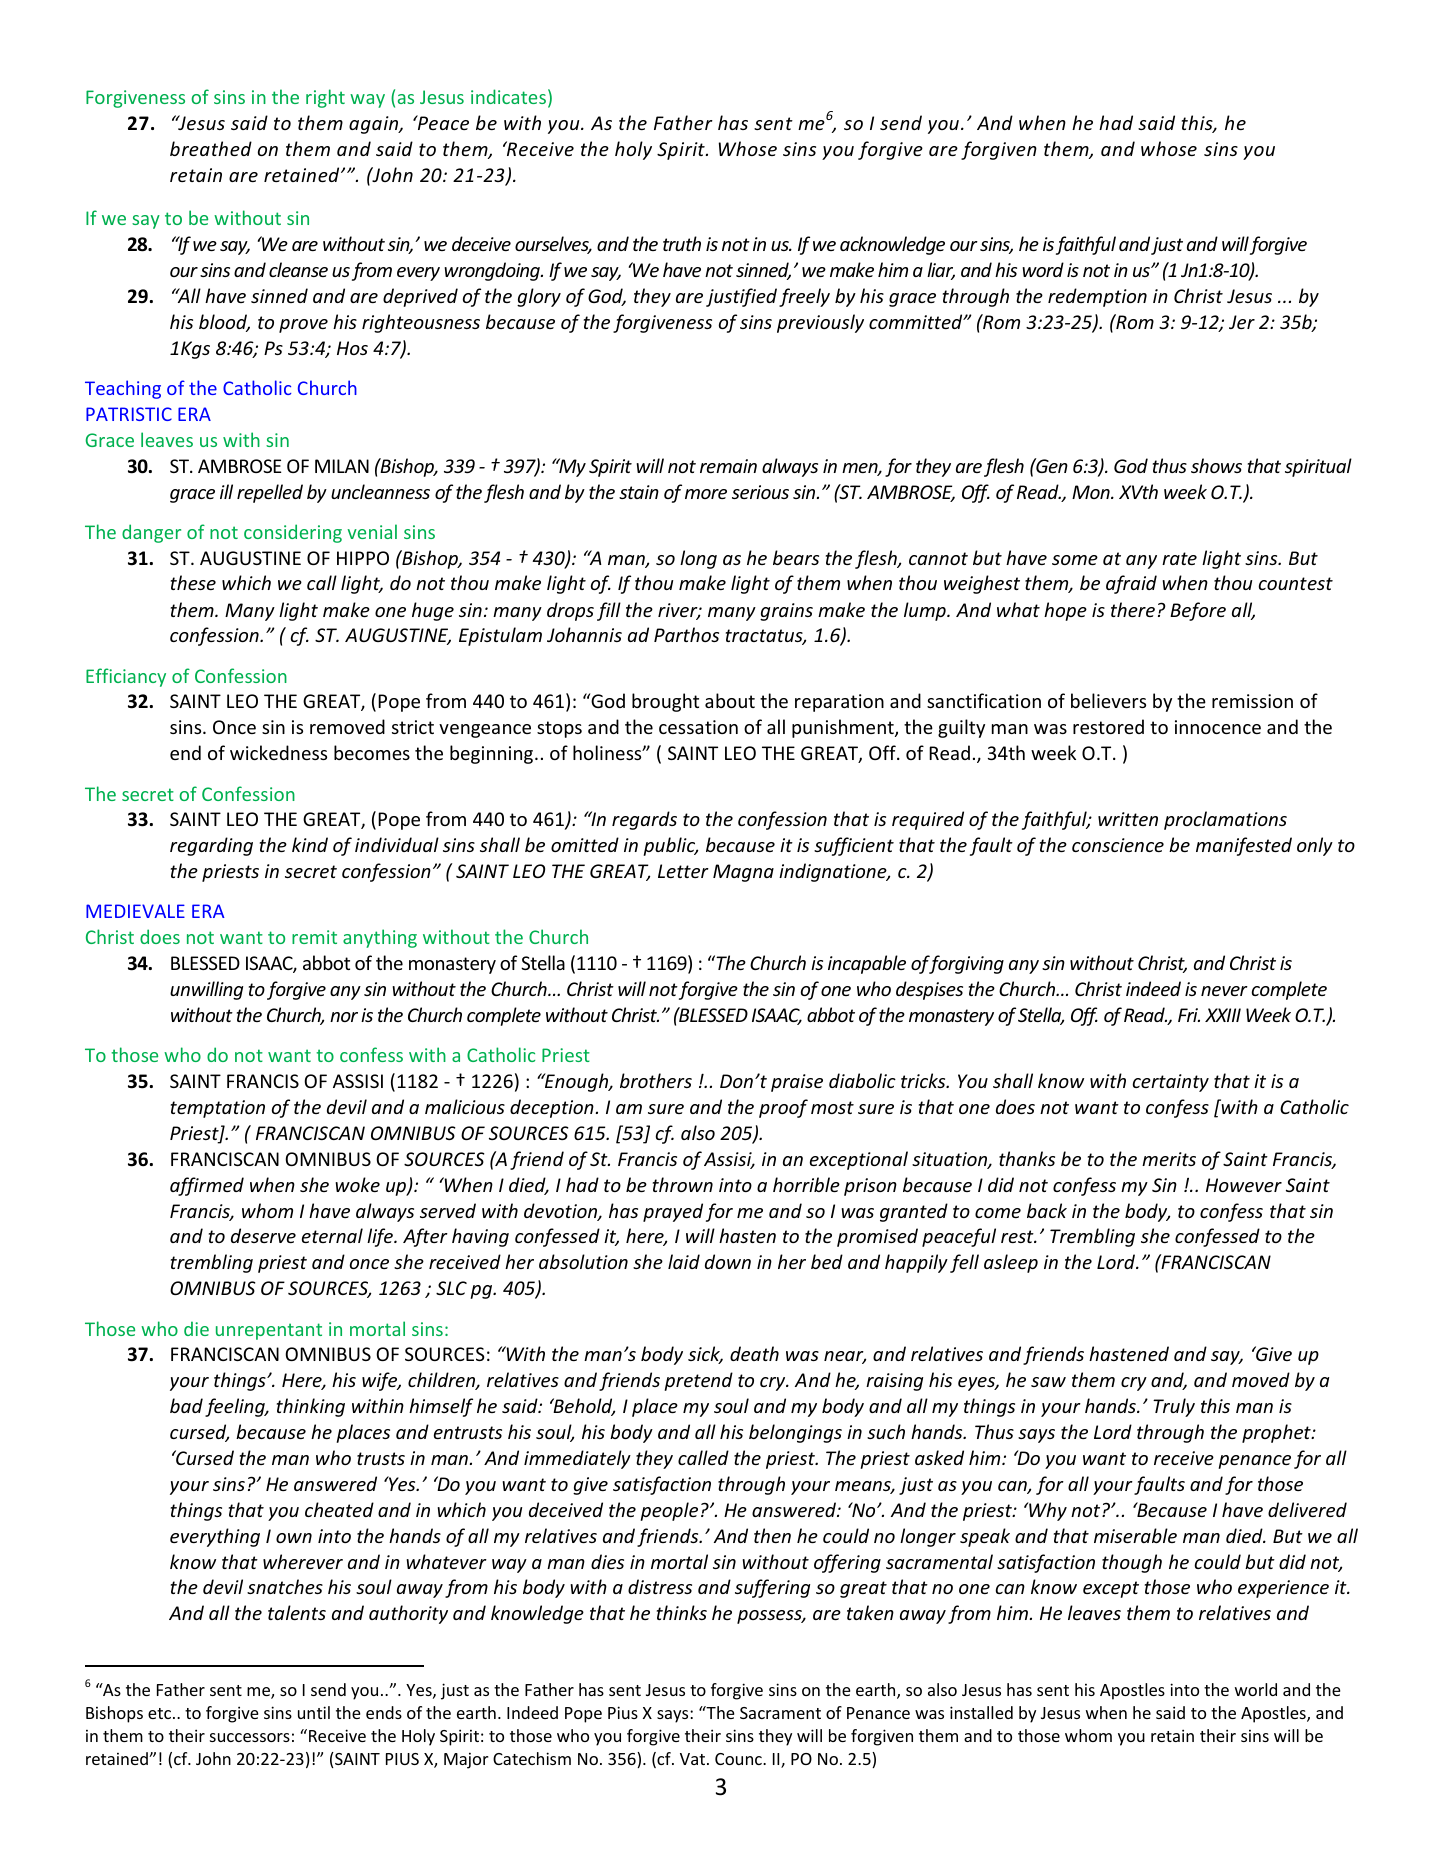 The height and width of the screenshot is (1866, 1442). I want to click on considering, so click(293, 533).
